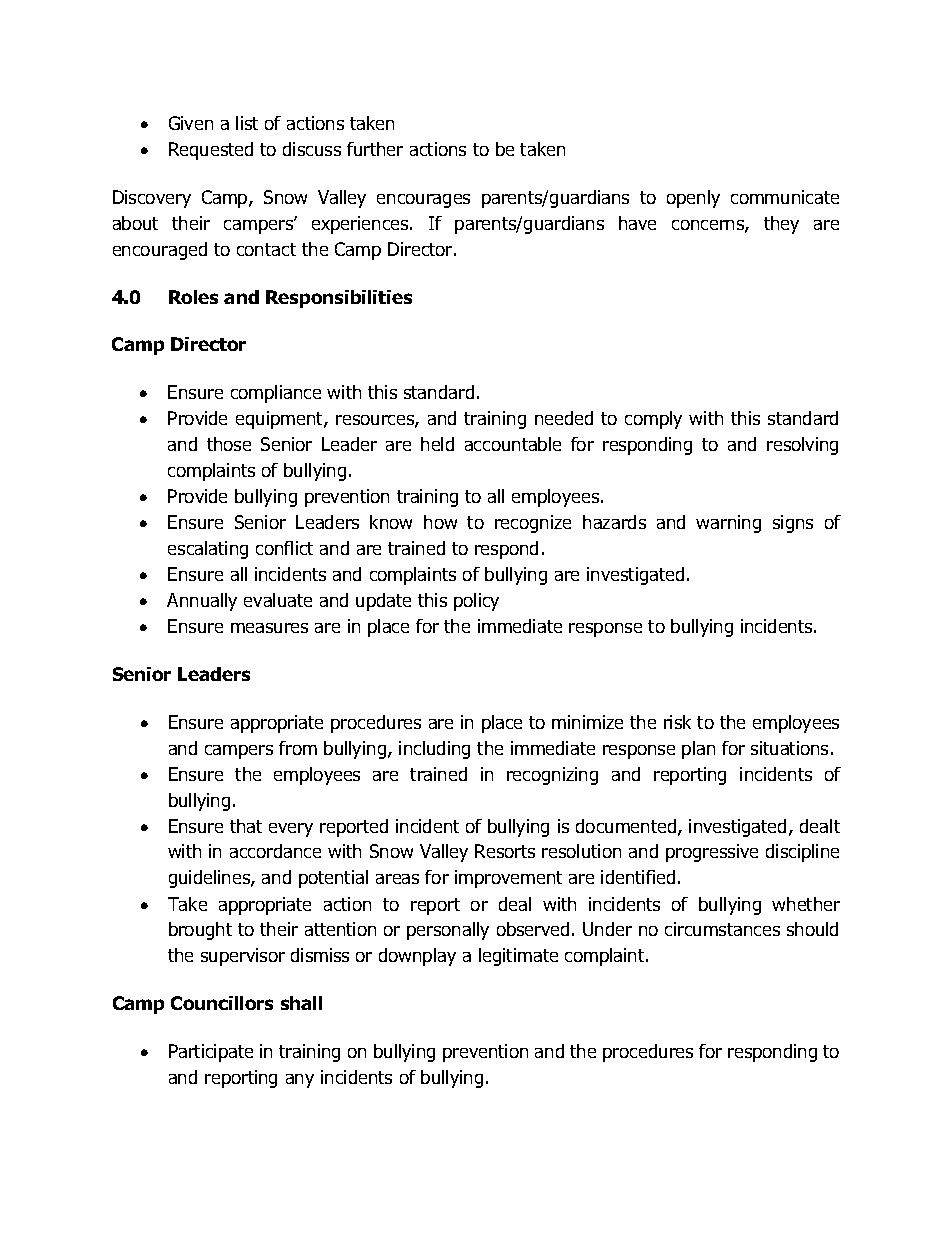 This document has width=952, height=1233. Describe the element at coordinates (722, 929) in the document. I see `circumstances` at that location.
